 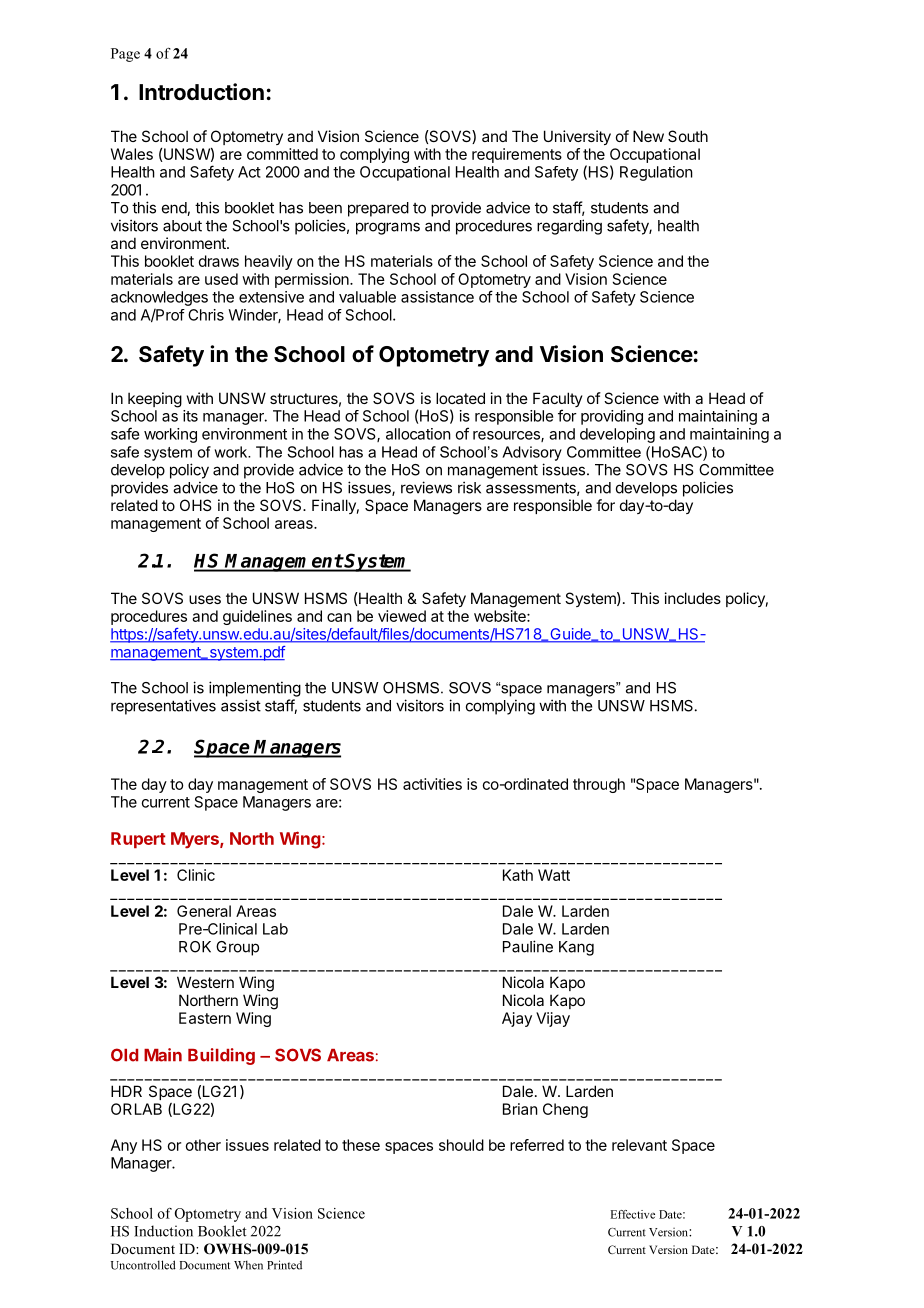 What do you see at coordinates (190, 416) in the image?
I see `its` at bounding box center [190, 416].
